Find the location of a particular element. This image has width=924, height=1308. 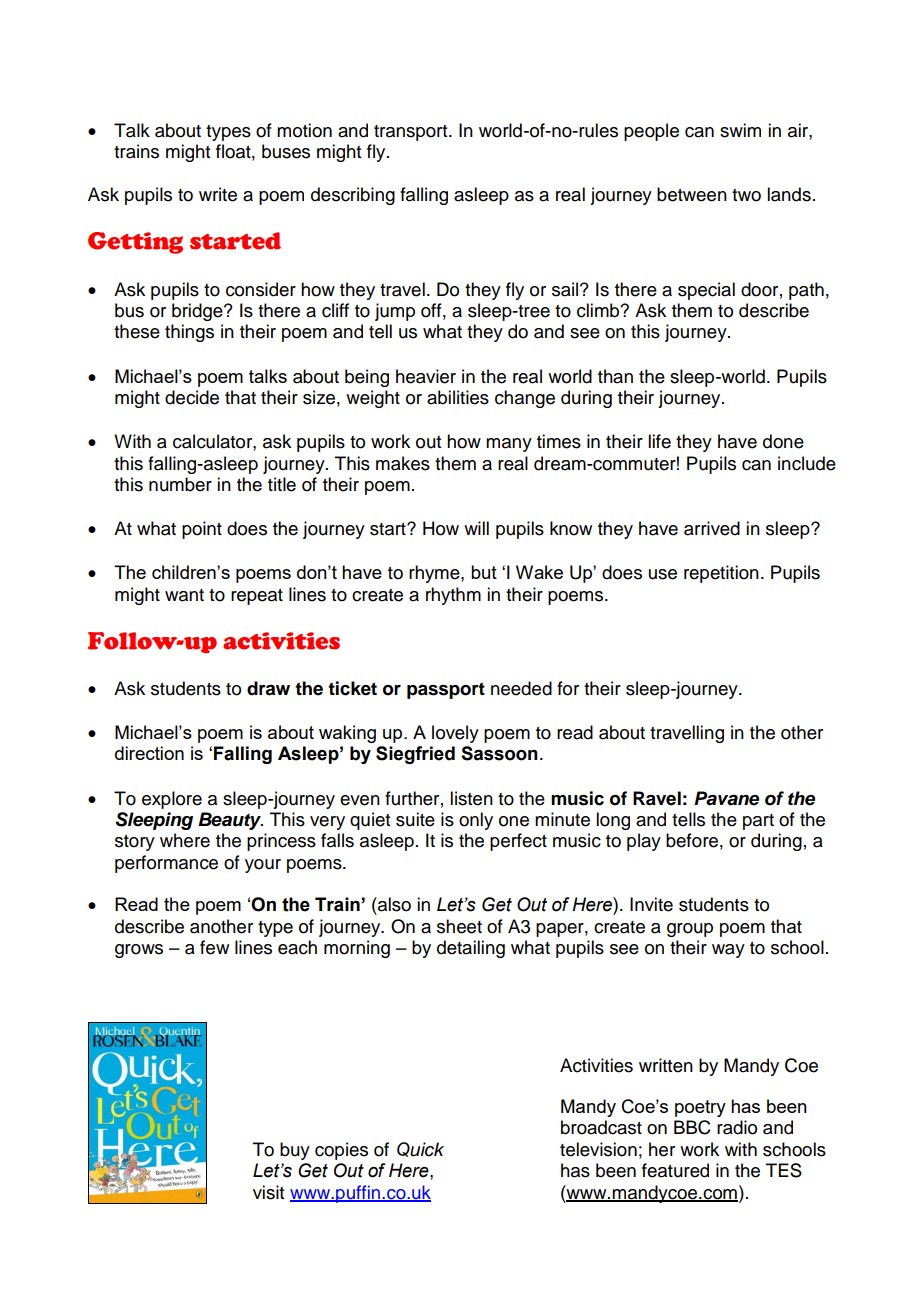

transport is located at coordinates (412, 133).
